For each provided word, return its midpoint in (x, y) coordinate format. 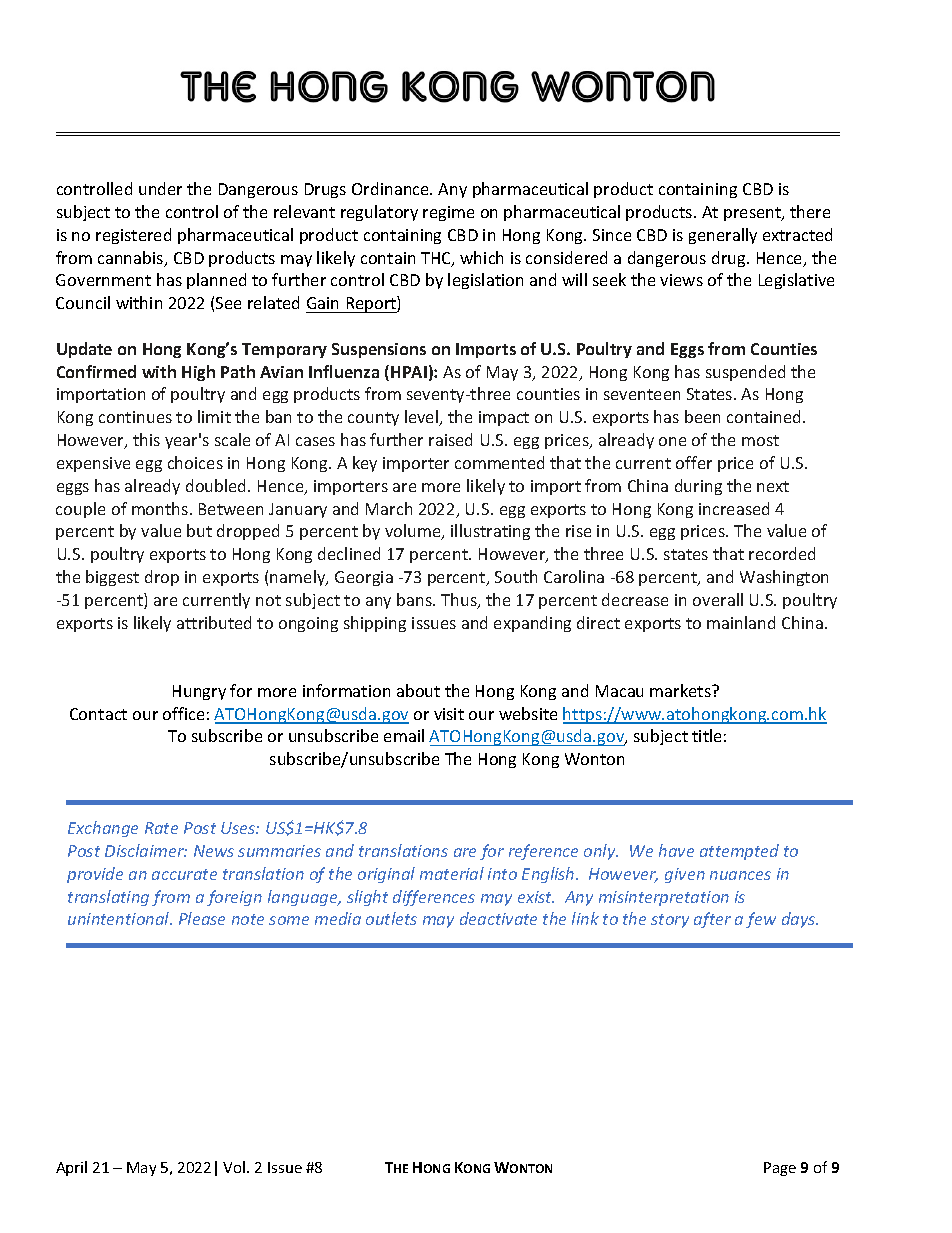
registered (133, 236)
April (71, 1168)
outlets (391, 918)
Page (780, 1169)
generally (723, 236)
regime (448, 213)
